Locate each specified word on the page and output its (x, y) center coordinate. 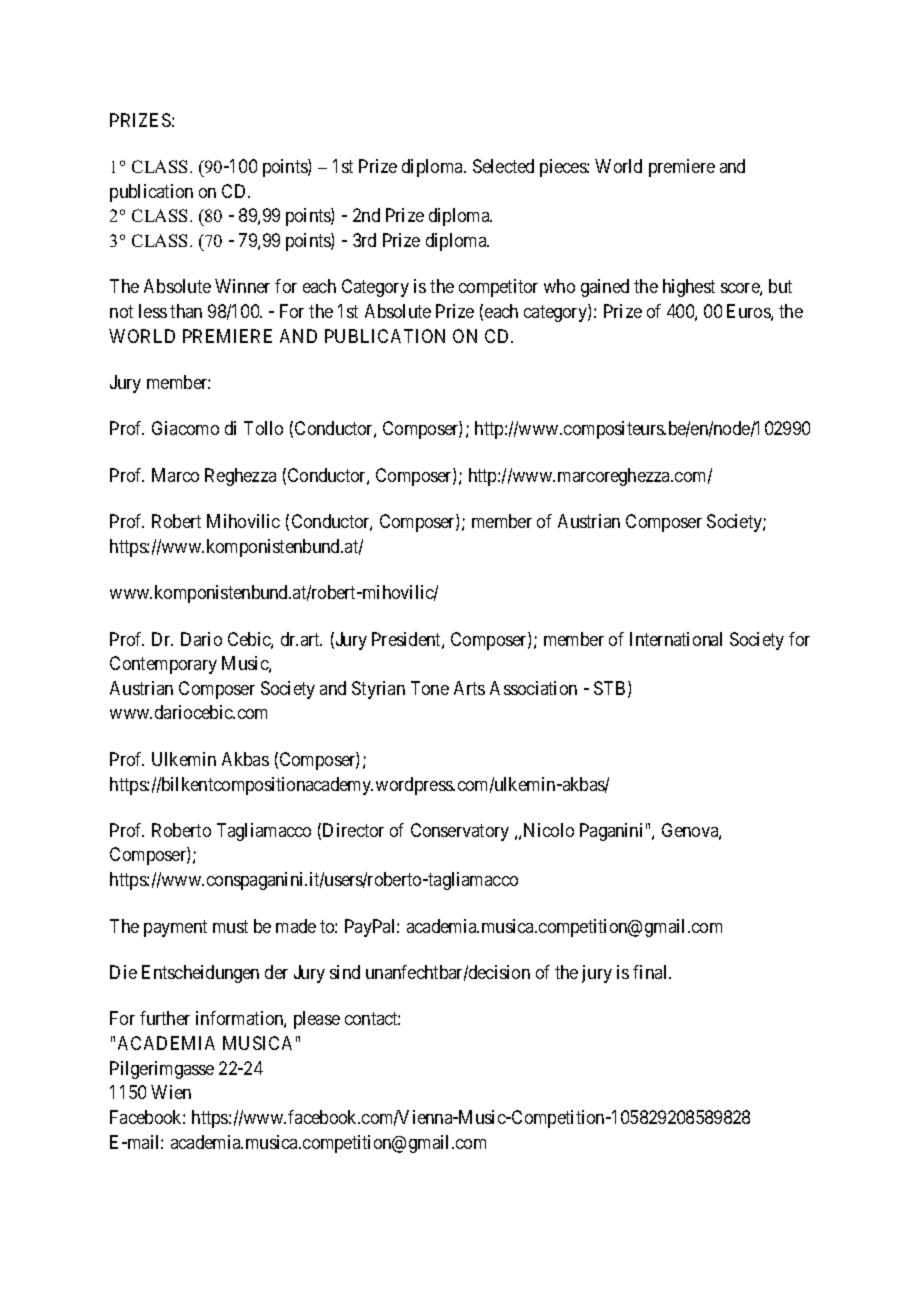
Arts (469, 688)
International (676, 639)
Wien (171, 1092)
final (652, 972)
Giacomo (185, 428)
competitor (498, 288)
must (230, 926)
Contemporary (163, 665)
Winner (242, 286)
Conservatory (460, 832)
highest (689, 288)
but (780, 286)
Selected (503, 166)
